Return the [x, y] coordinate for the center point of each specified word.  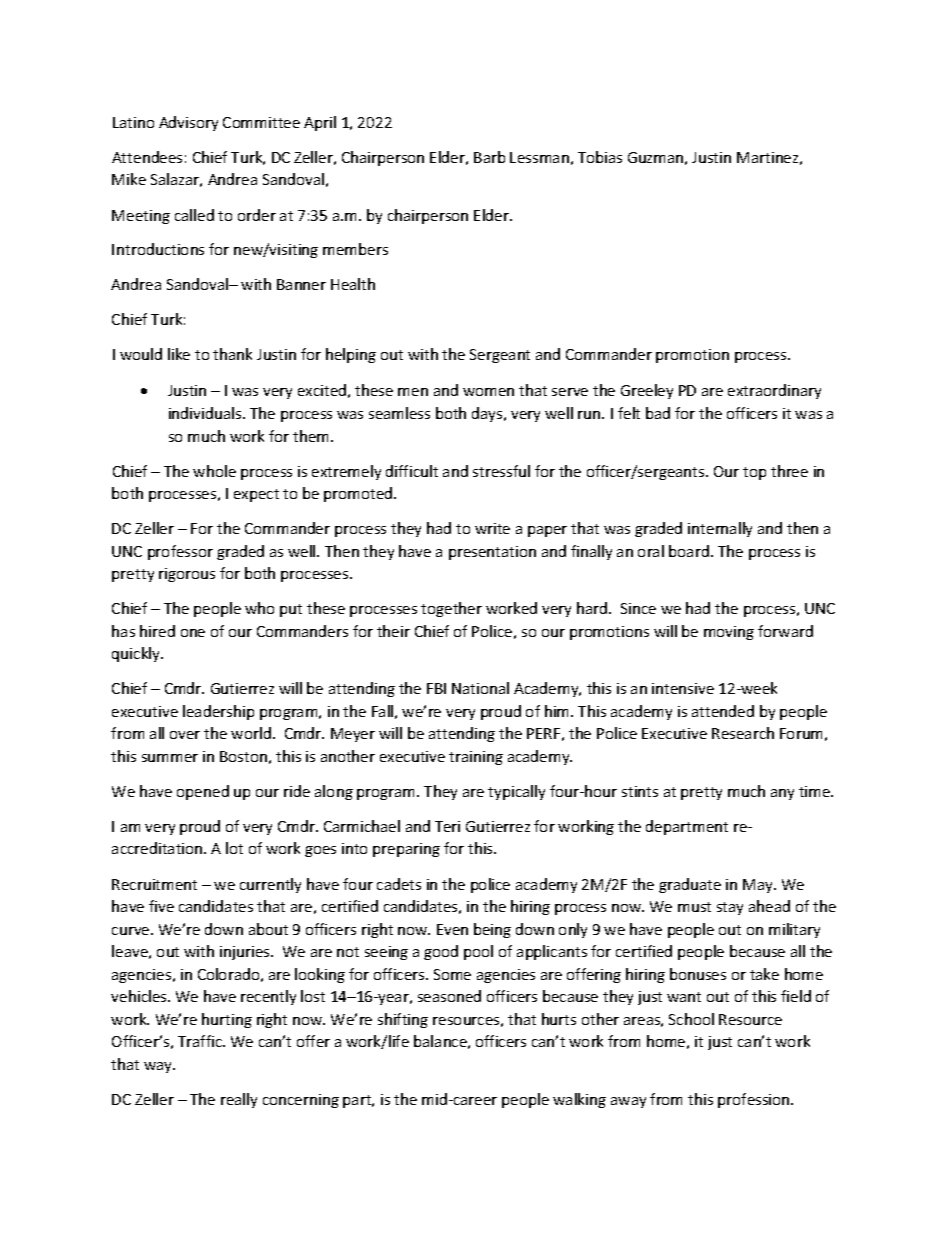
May [759, 886]
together [451, 609]
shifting [403, 1020]
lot [234, 848]
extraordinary [774, 391]
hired [157, 631]
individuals [206, 413]
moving [729, 633]
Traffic [201, 1041]
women [488, 392]
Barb [489, 157]
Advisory [188, 123]
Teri [447, 826]
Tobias [600, 157]
